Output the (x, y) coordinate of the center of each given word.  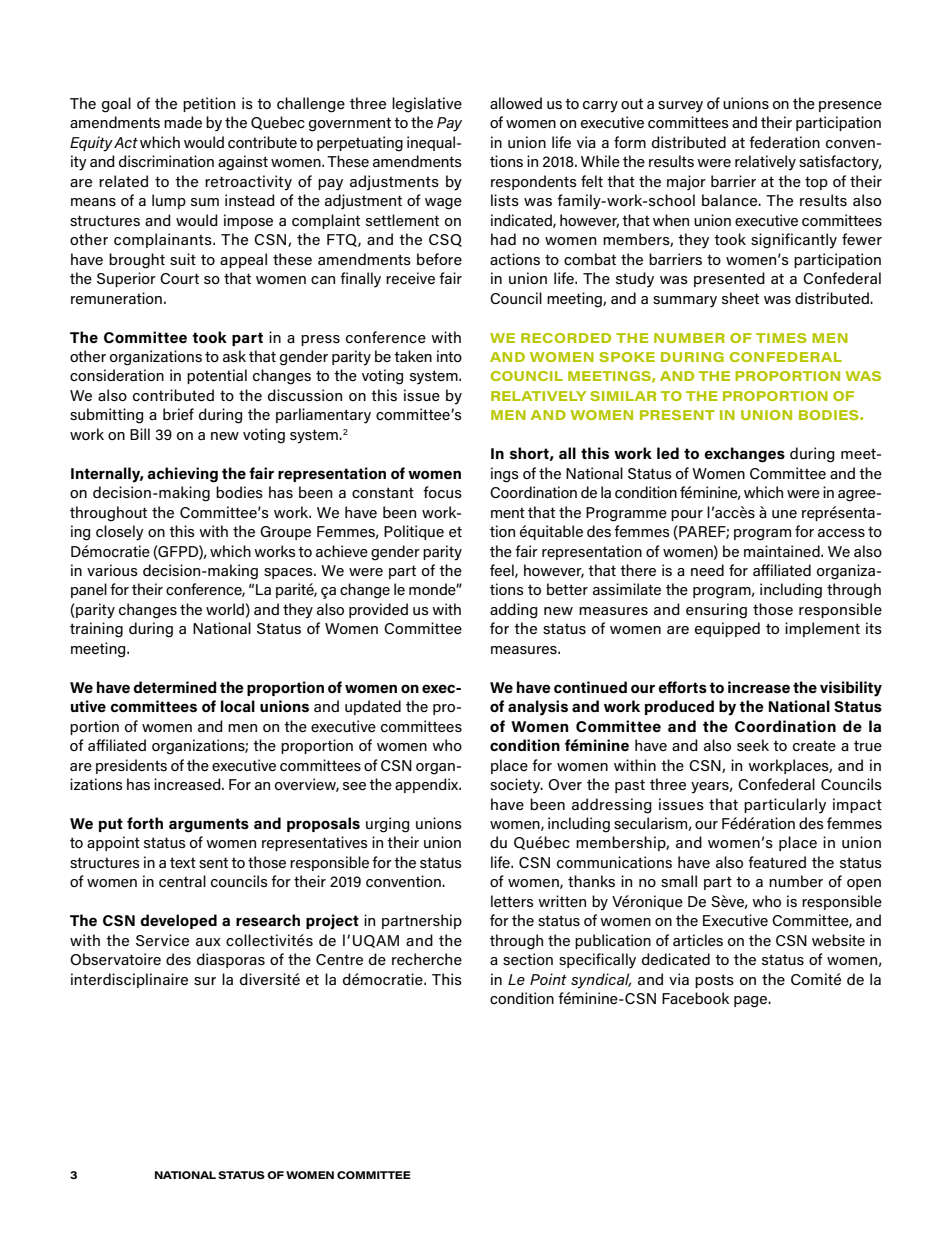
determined (175, 687)
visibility (851, 689)
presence (850, 106)
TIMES (781, 338)
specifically (597, 961)
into (449, 356)
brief (178, 414)
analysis (538, 708)
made (183, 122)
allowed (516, 103)
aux (208, 942)
